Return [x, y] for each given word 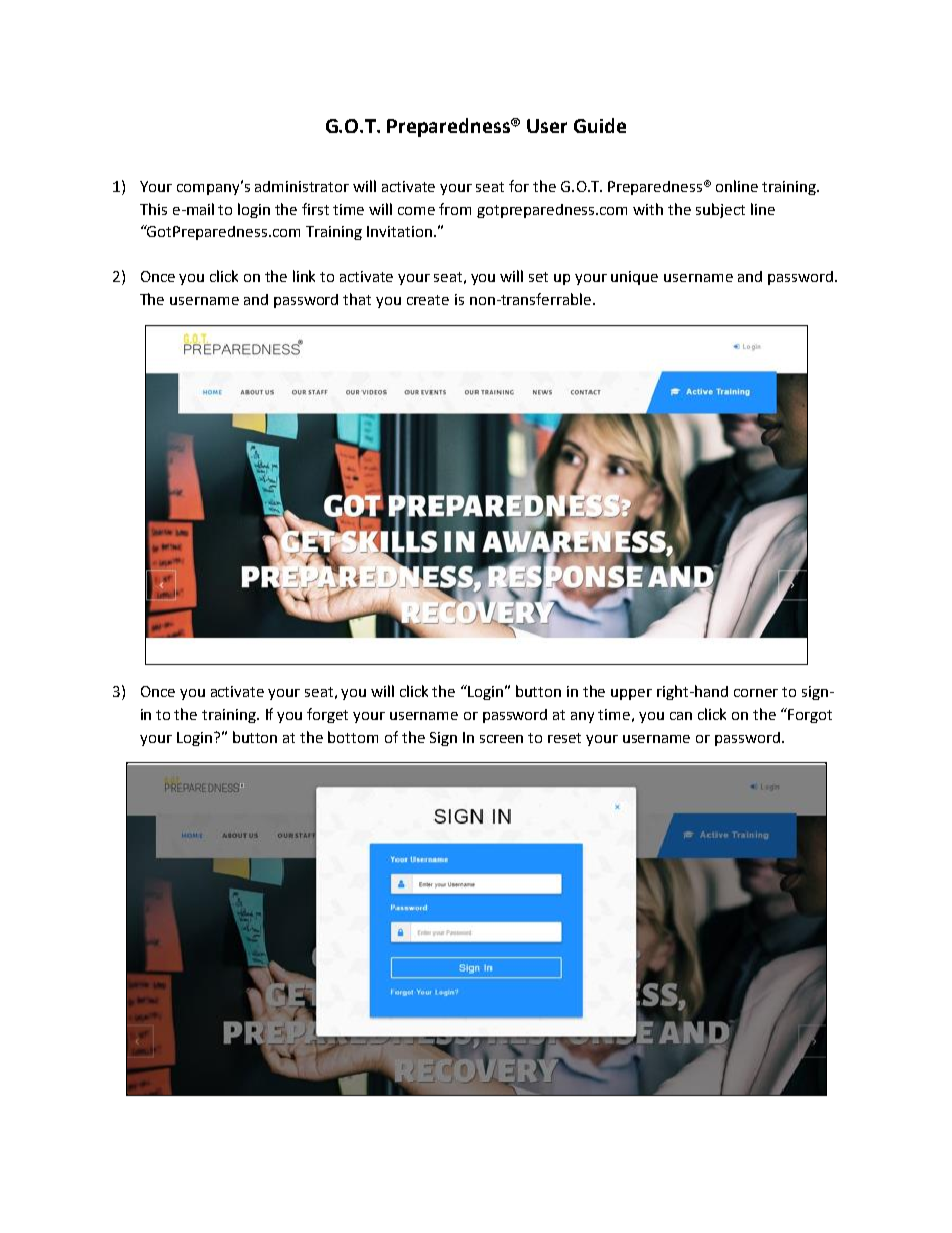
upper [631, 694]
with [648, 209]
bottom [353, 737]
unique [634, 278]
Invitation [399, 231]
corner [756, 693]
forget [327, 715]
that [357, 299]
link [304, 276]
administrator [302, 186]
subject [720, 210]
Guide [600, 125]
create [428, 300]
